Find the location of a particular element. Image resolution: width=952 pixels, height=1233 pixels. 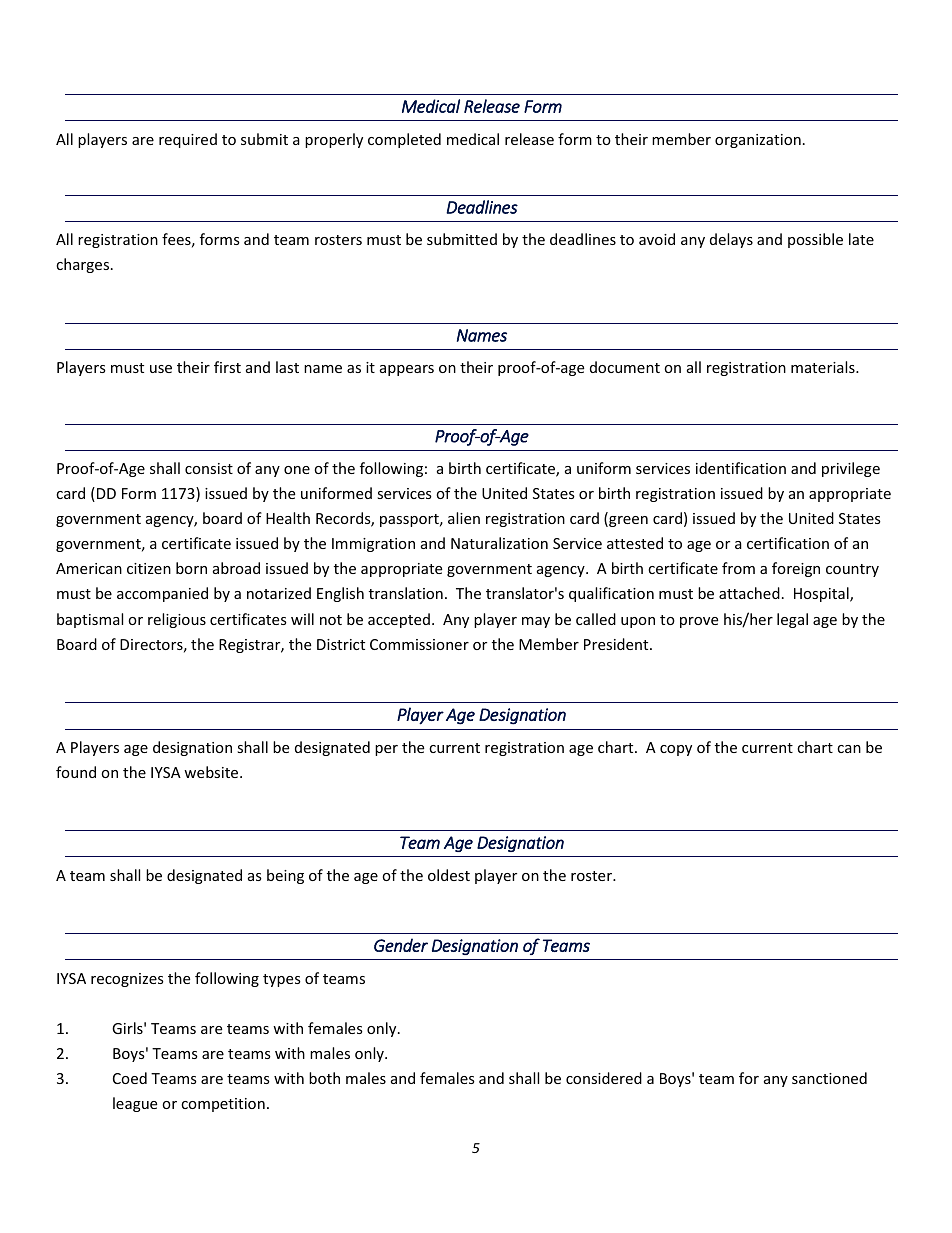

being is located at coordinates (285, 876).
